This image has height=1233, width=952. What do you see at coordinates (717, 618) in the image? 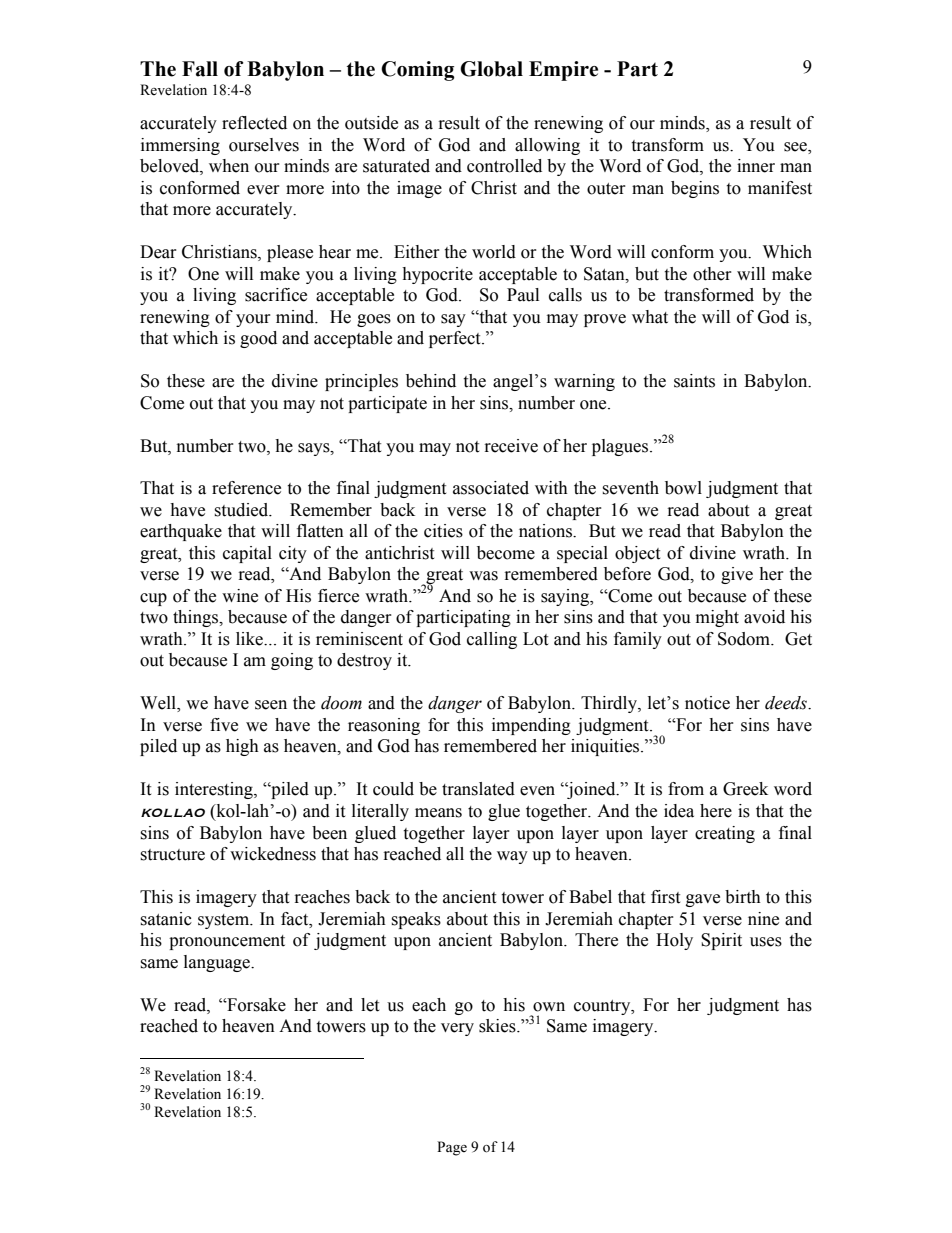
I see `might` at bounding box center [717, 618].
